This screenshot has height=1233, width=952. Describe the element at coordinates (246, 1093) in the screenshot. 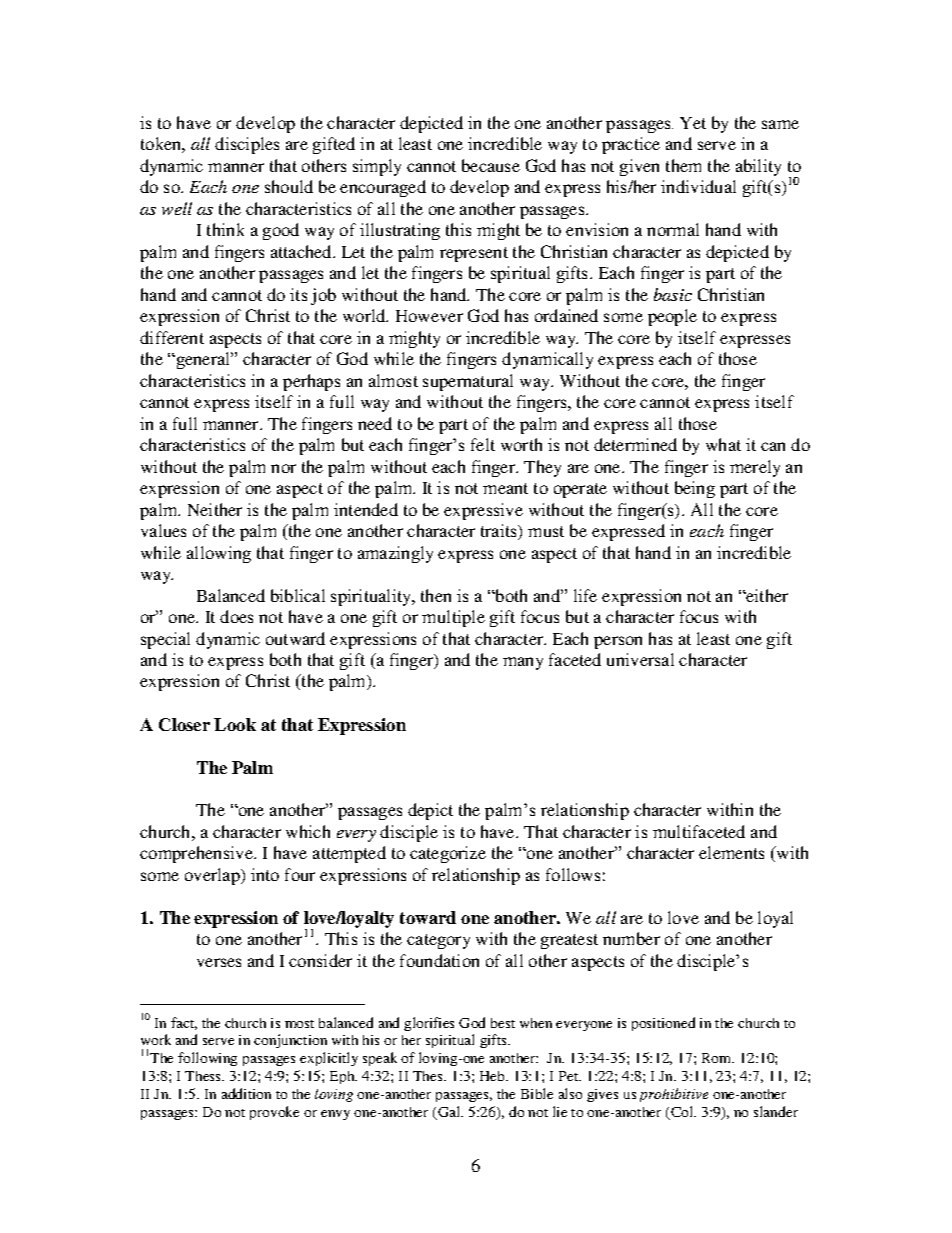

I see `addition` at that location.
